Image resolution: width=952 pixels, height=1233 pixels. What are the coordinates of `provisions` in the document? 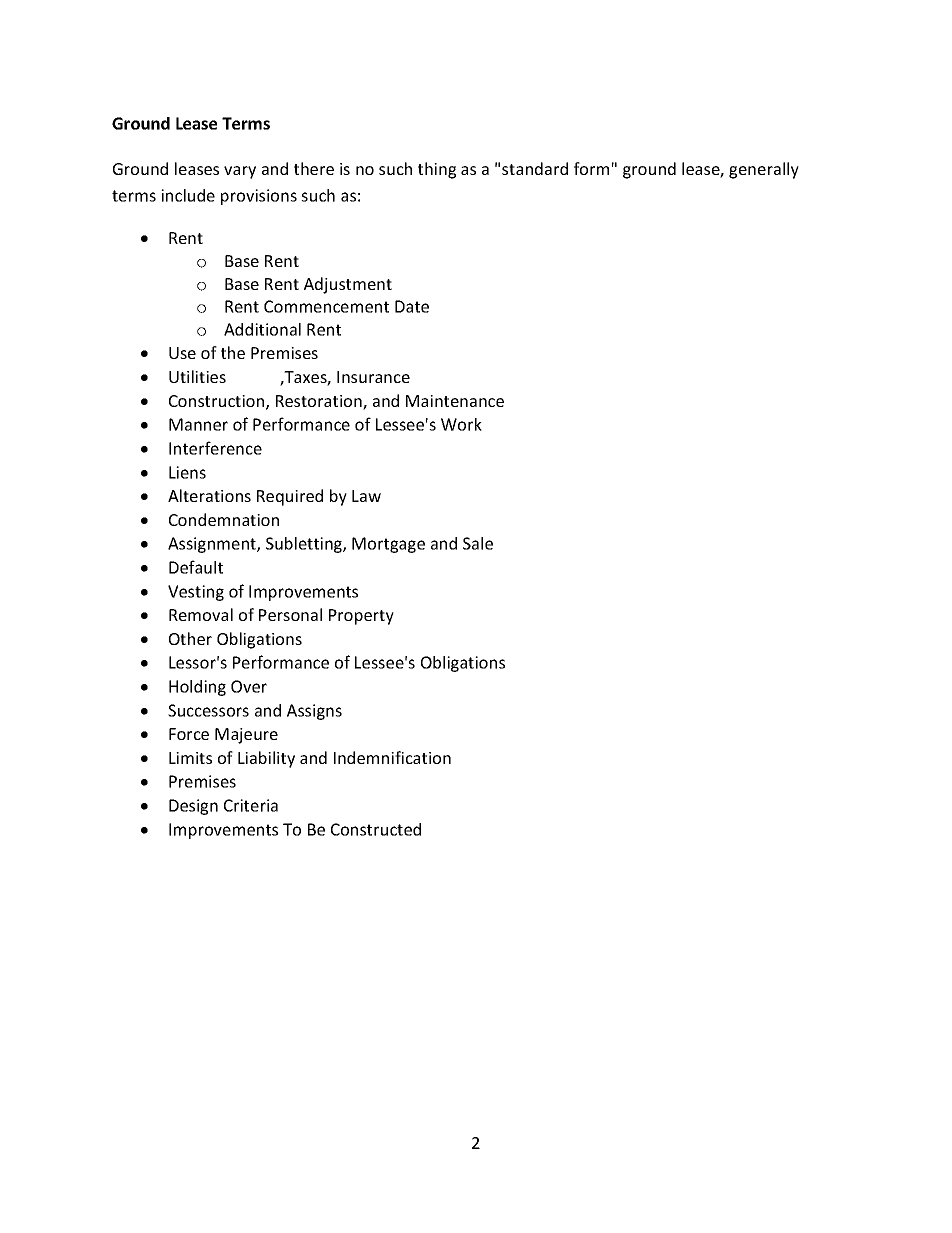 It's located at (259, 197).
